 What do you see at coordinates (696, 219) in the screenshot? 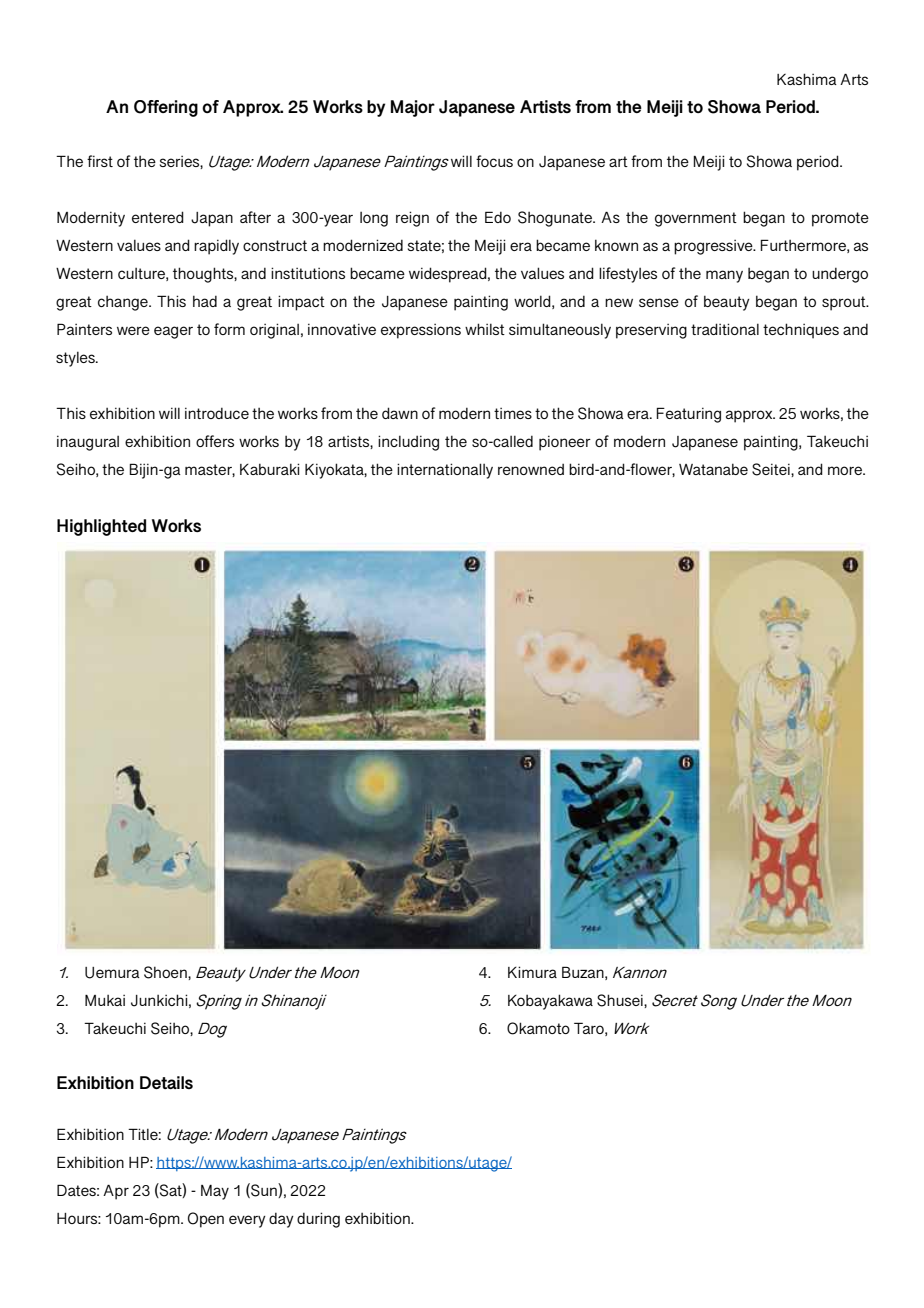
I see `government` at bounding box center [696, 219].
